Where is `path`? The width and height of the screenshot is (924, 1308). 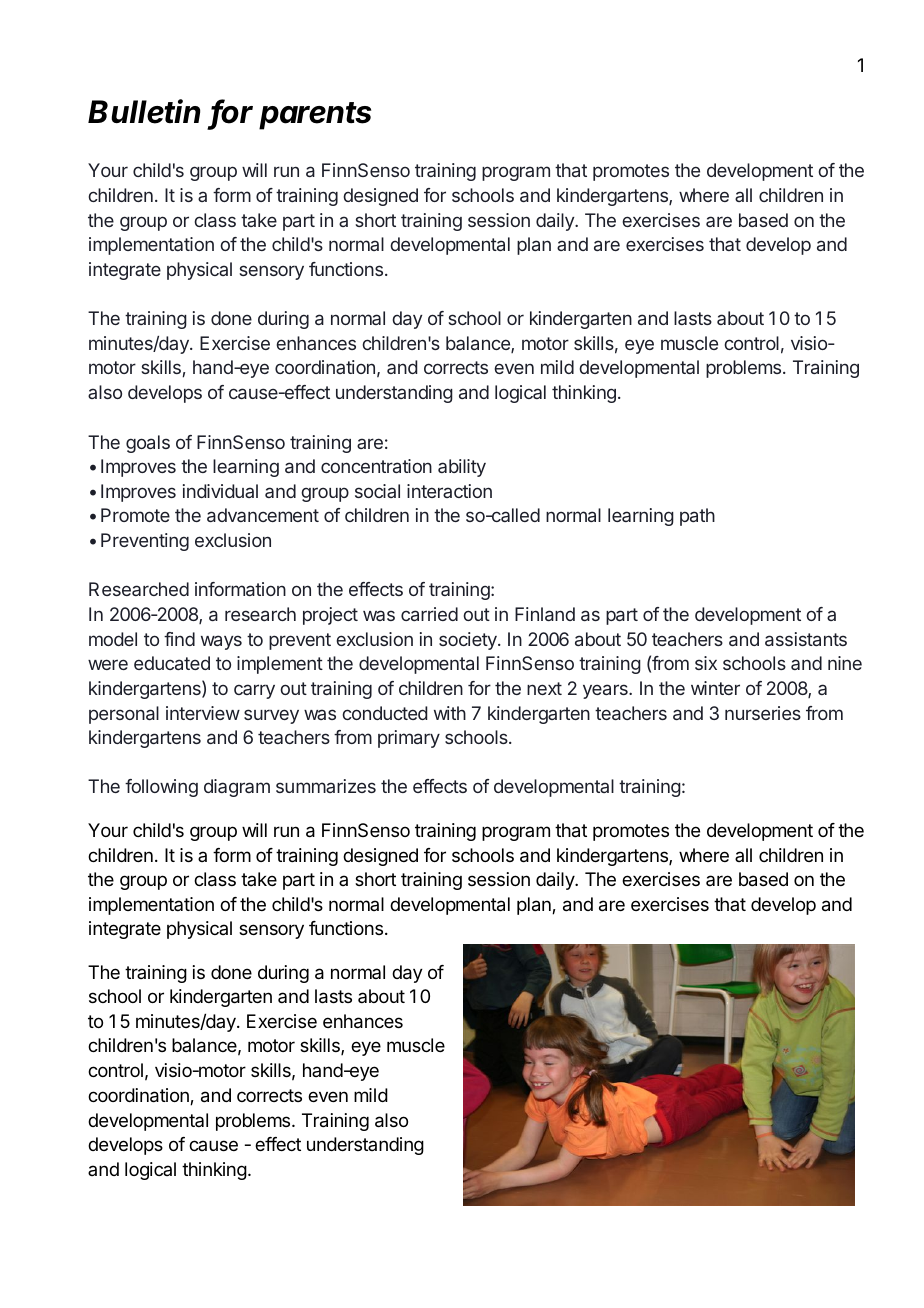
path is located at coordinates (697, 517).
